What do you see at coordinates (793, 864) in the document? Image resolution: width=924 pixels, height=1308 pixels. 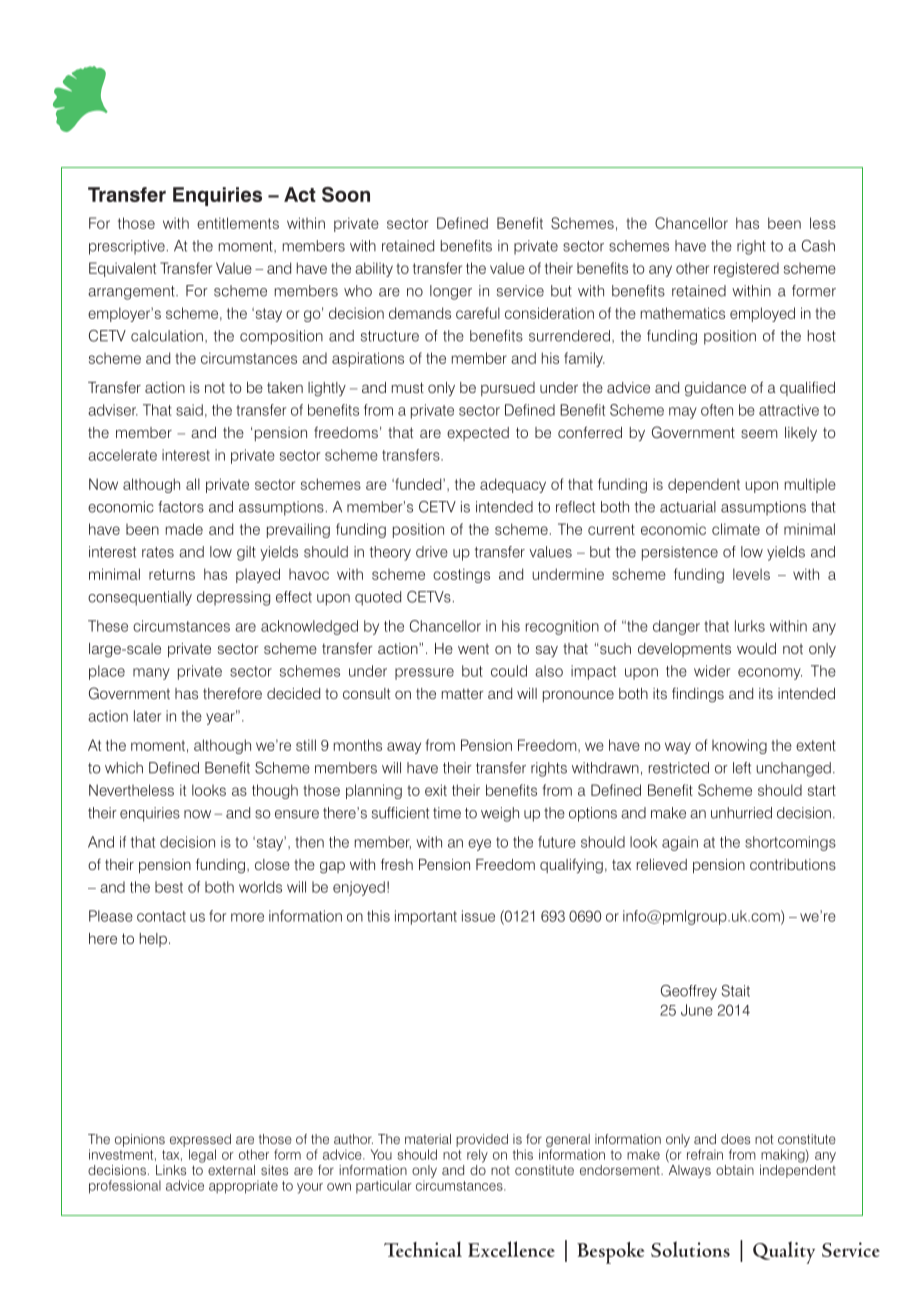 I see `contributions` at bounding box center [793, 864].
